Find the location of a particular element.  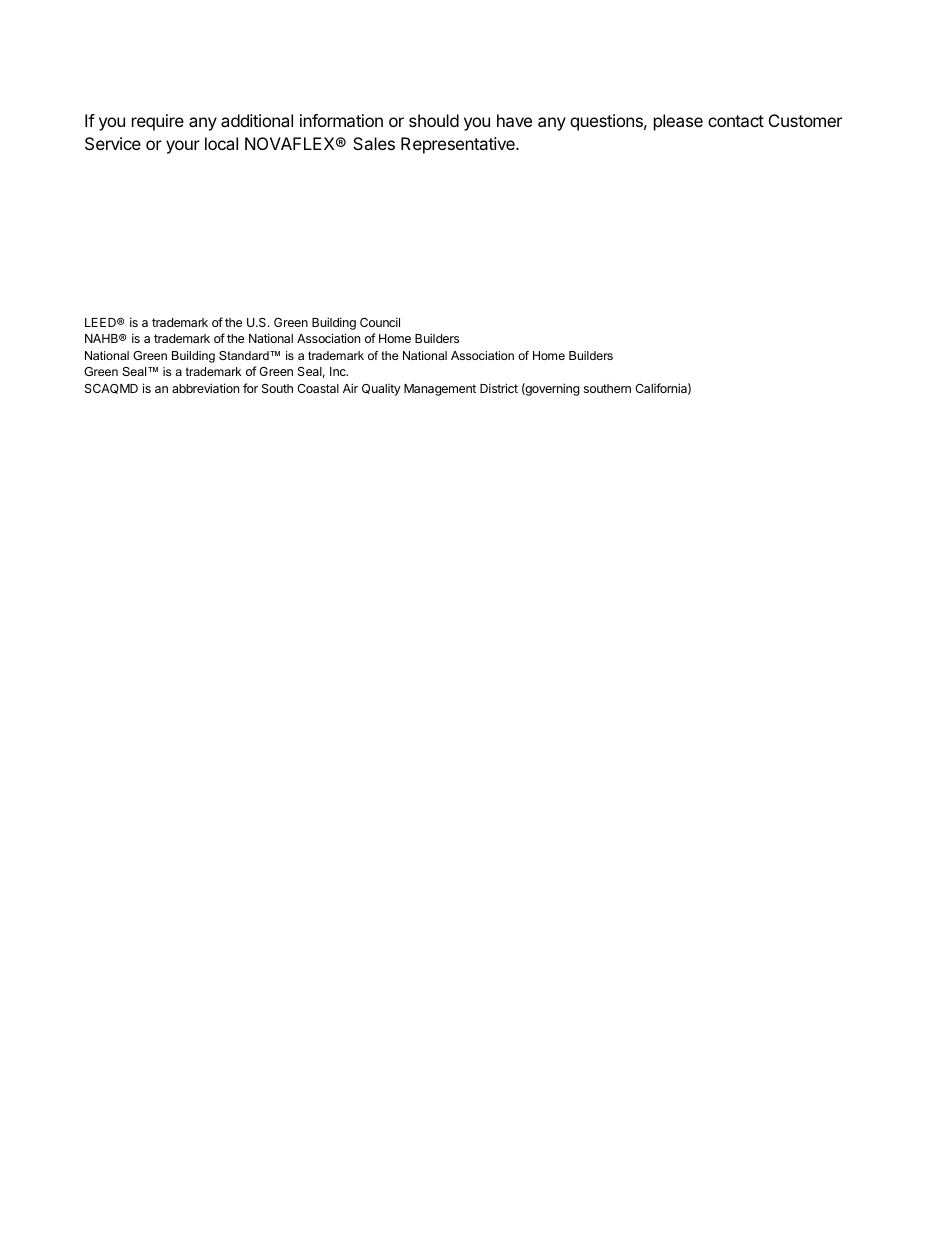

Quality is located at coordinates (381, 390).
